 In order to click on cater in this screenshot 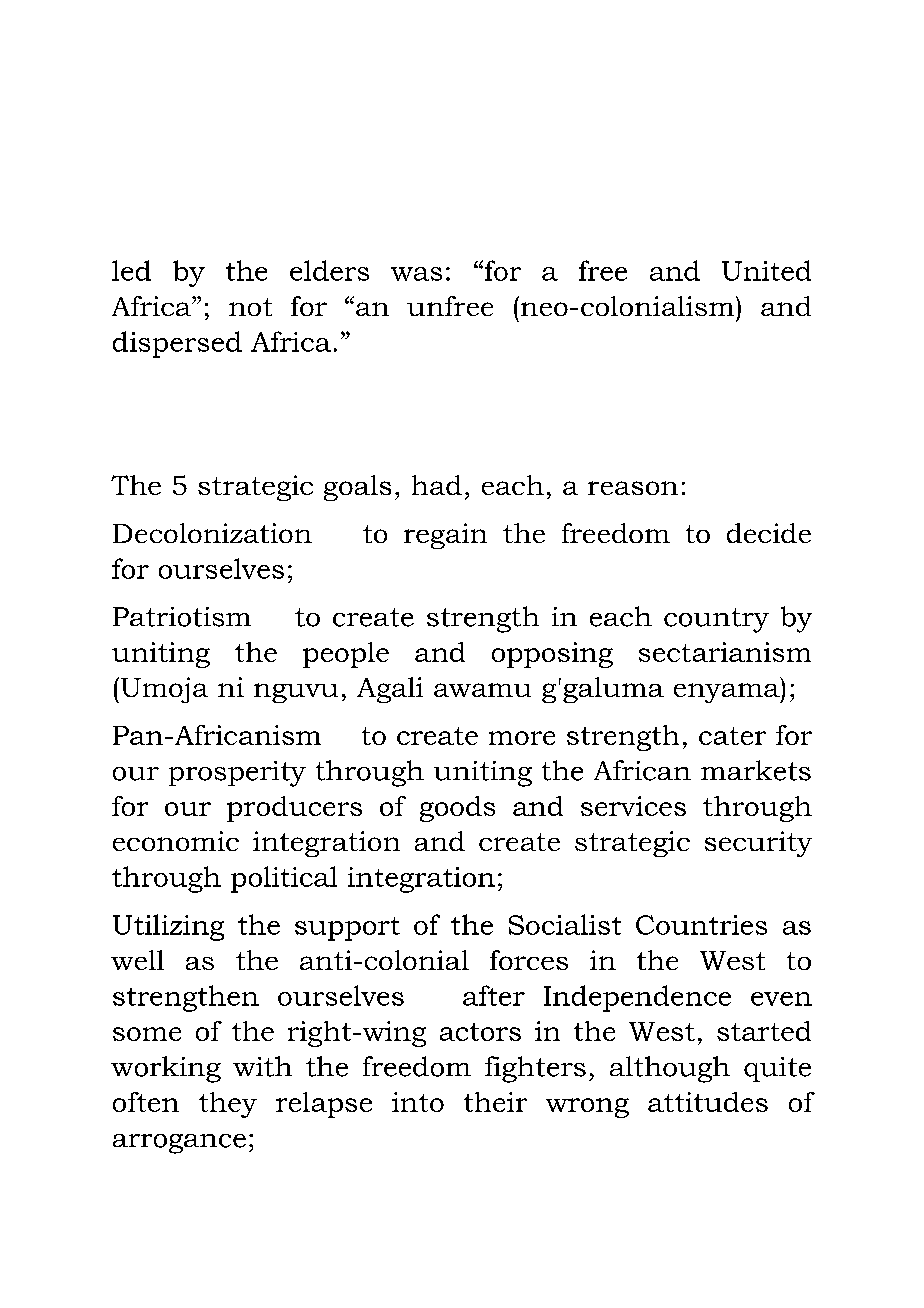, I will do `click(732, 736)`.
